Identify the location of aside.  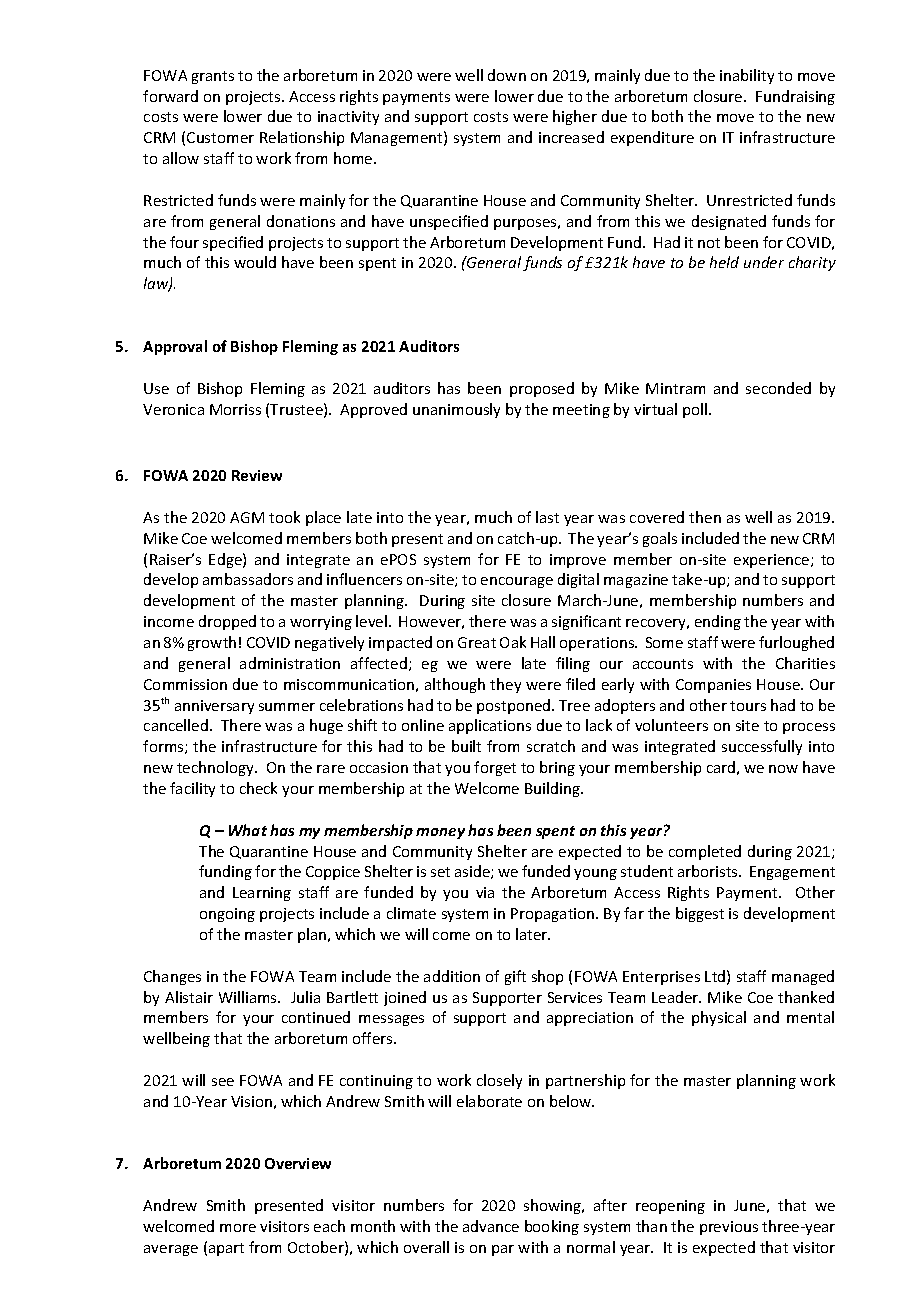
(473, 872).
